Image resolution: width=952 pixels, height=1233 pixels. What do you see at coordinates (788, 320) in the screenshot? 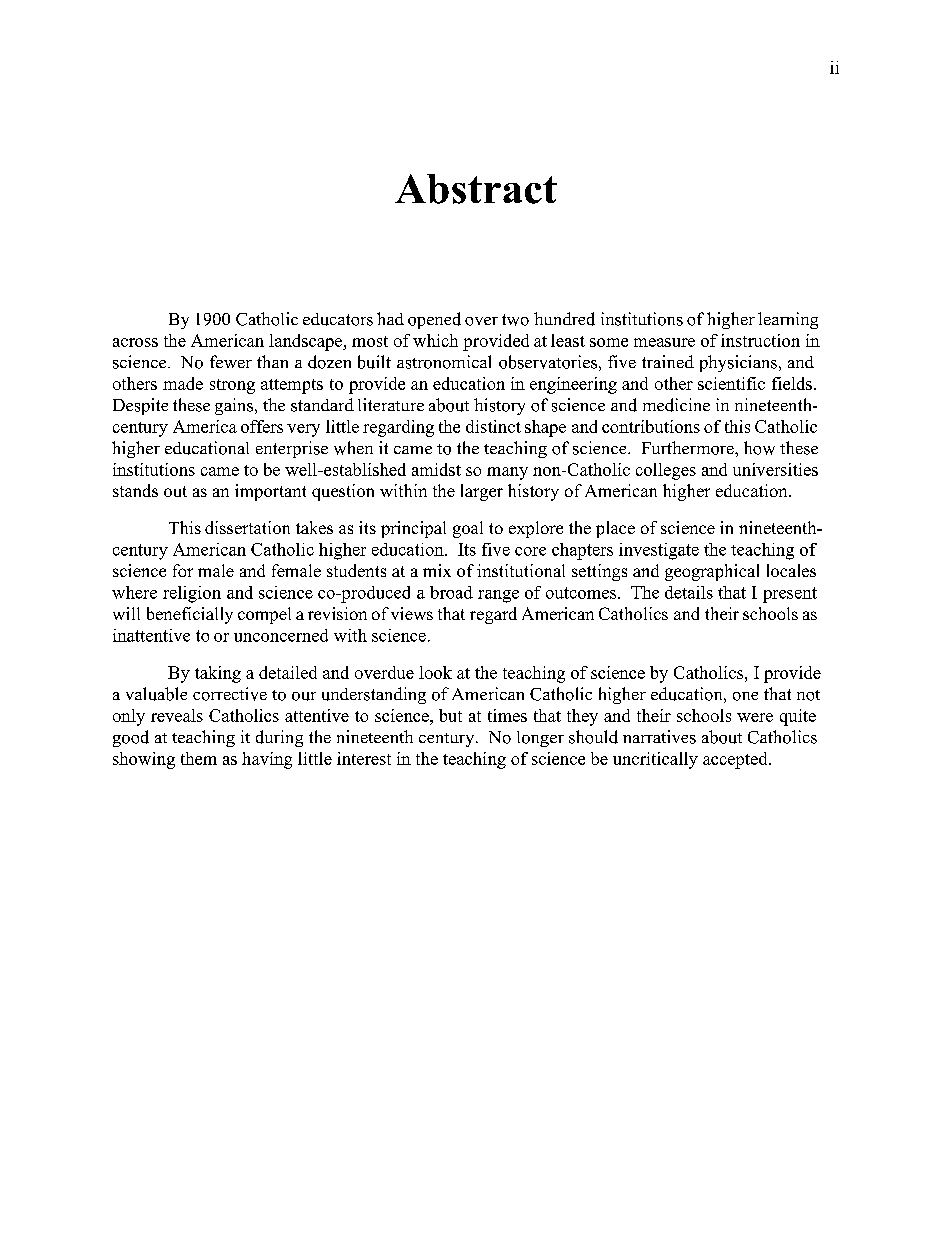
I see `learning` at bounding box center [788, 320].
